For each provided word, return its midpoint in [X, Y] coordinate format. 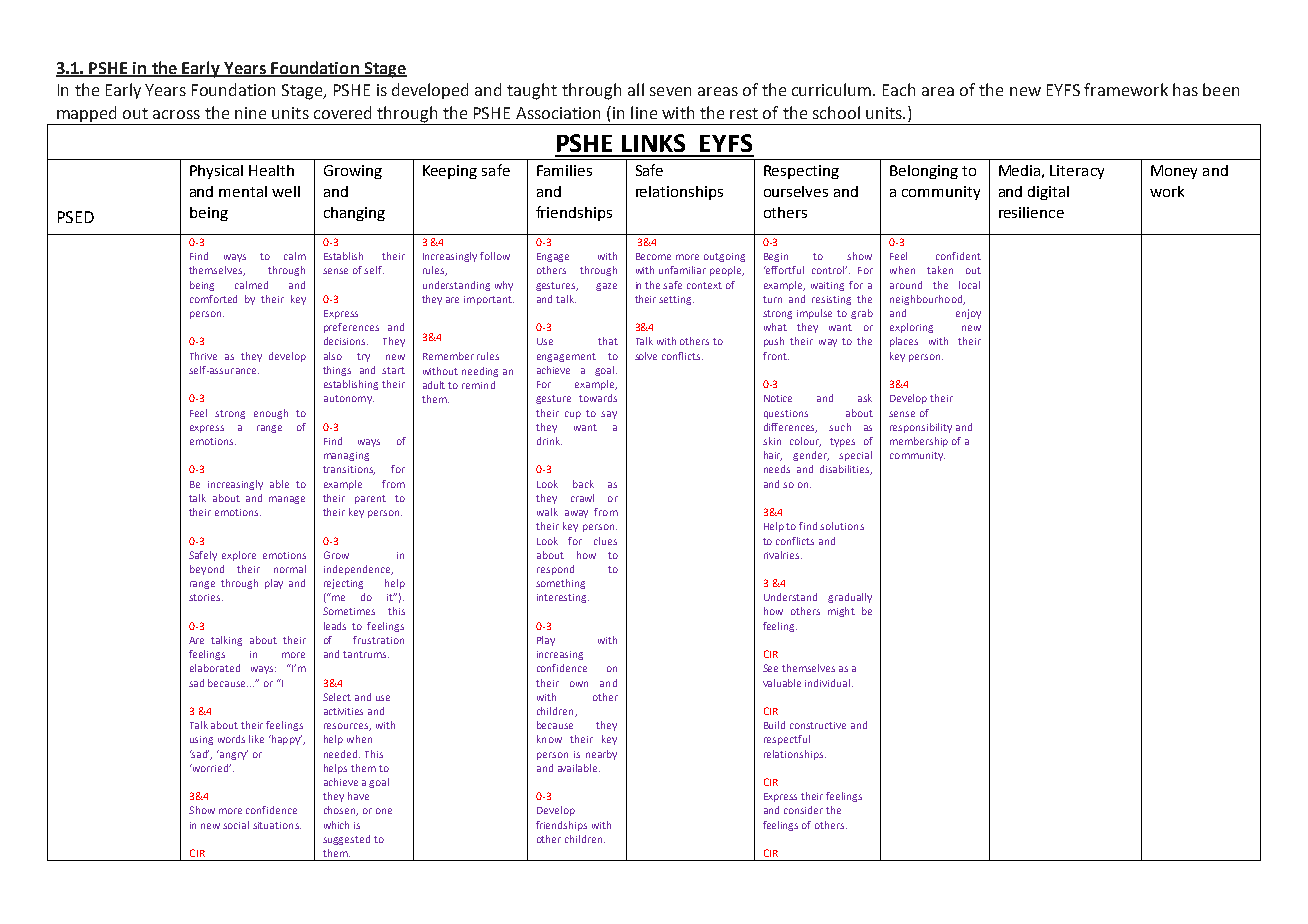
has [1185, 89]
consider [803, 810]
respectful [787, 740]
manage [287, 500]
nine [250, 113]
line [644, 112]
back [583, 484]
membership [919, 442]
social [236, 825]
